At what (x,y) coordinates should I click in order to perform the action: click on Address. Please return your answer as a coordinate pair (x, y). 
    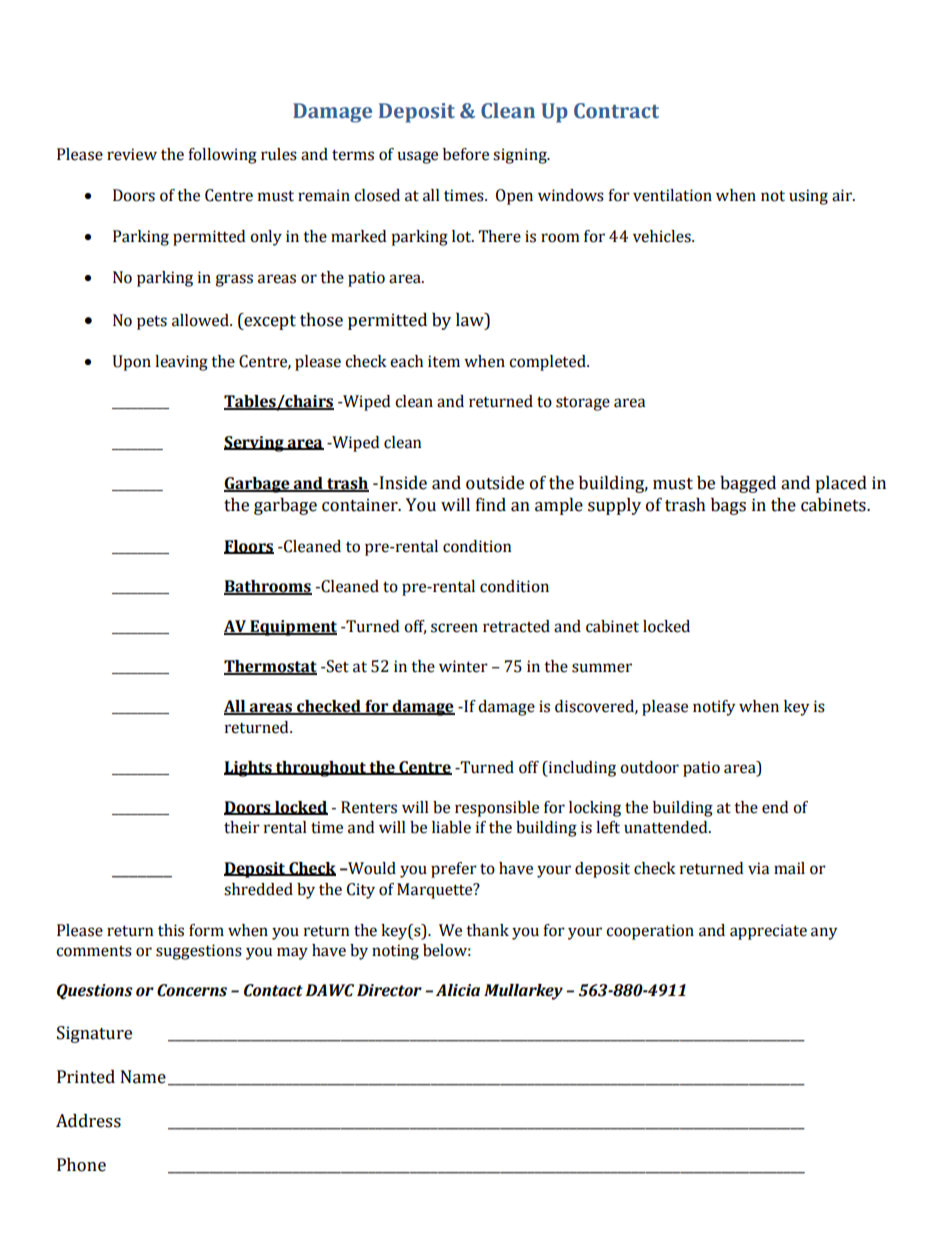
    Looking at the image, I should click on (88, 1121).
